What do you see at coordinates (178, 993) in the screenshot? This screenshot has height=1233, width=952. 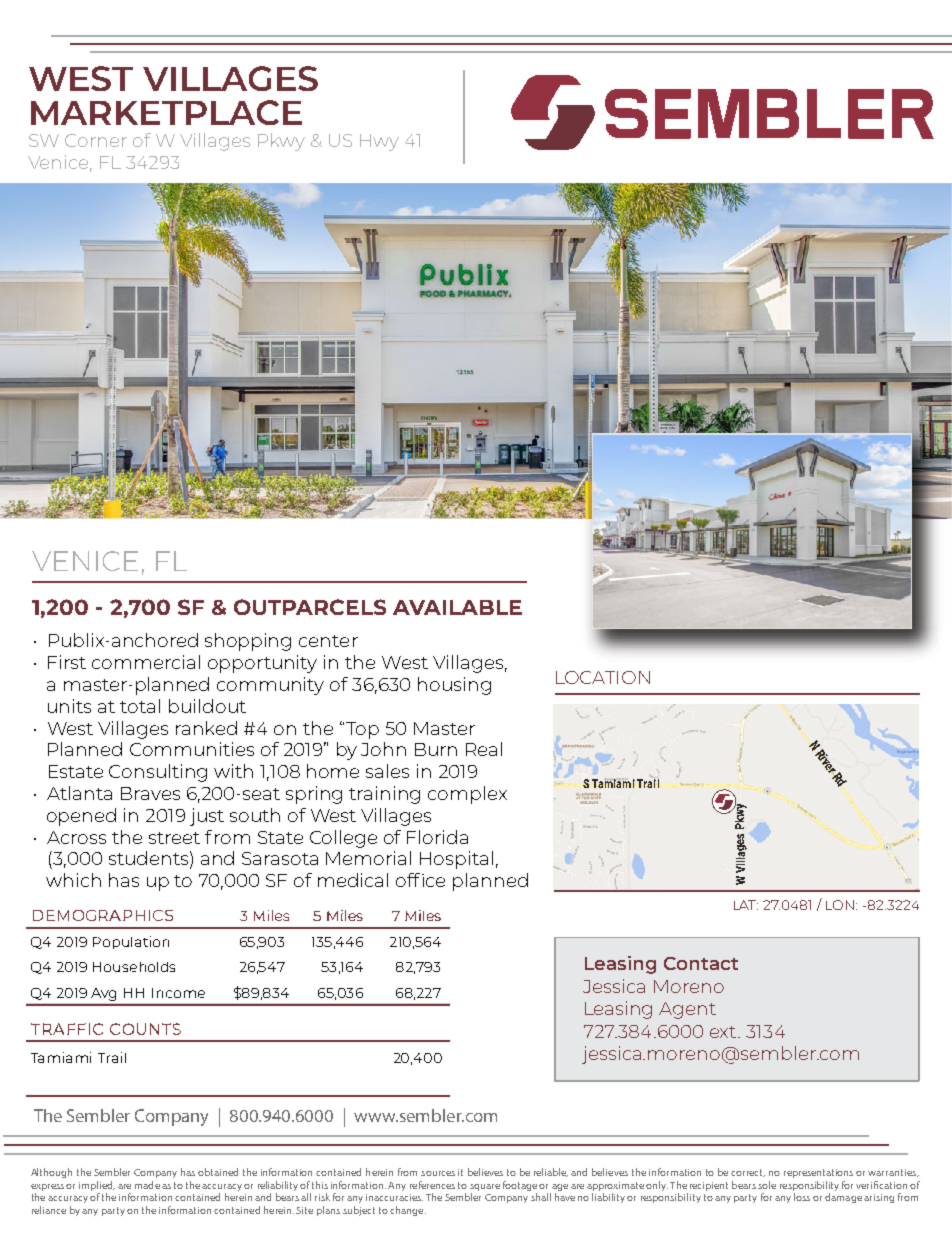 I see `Income` at bounding box center [178, 993].
